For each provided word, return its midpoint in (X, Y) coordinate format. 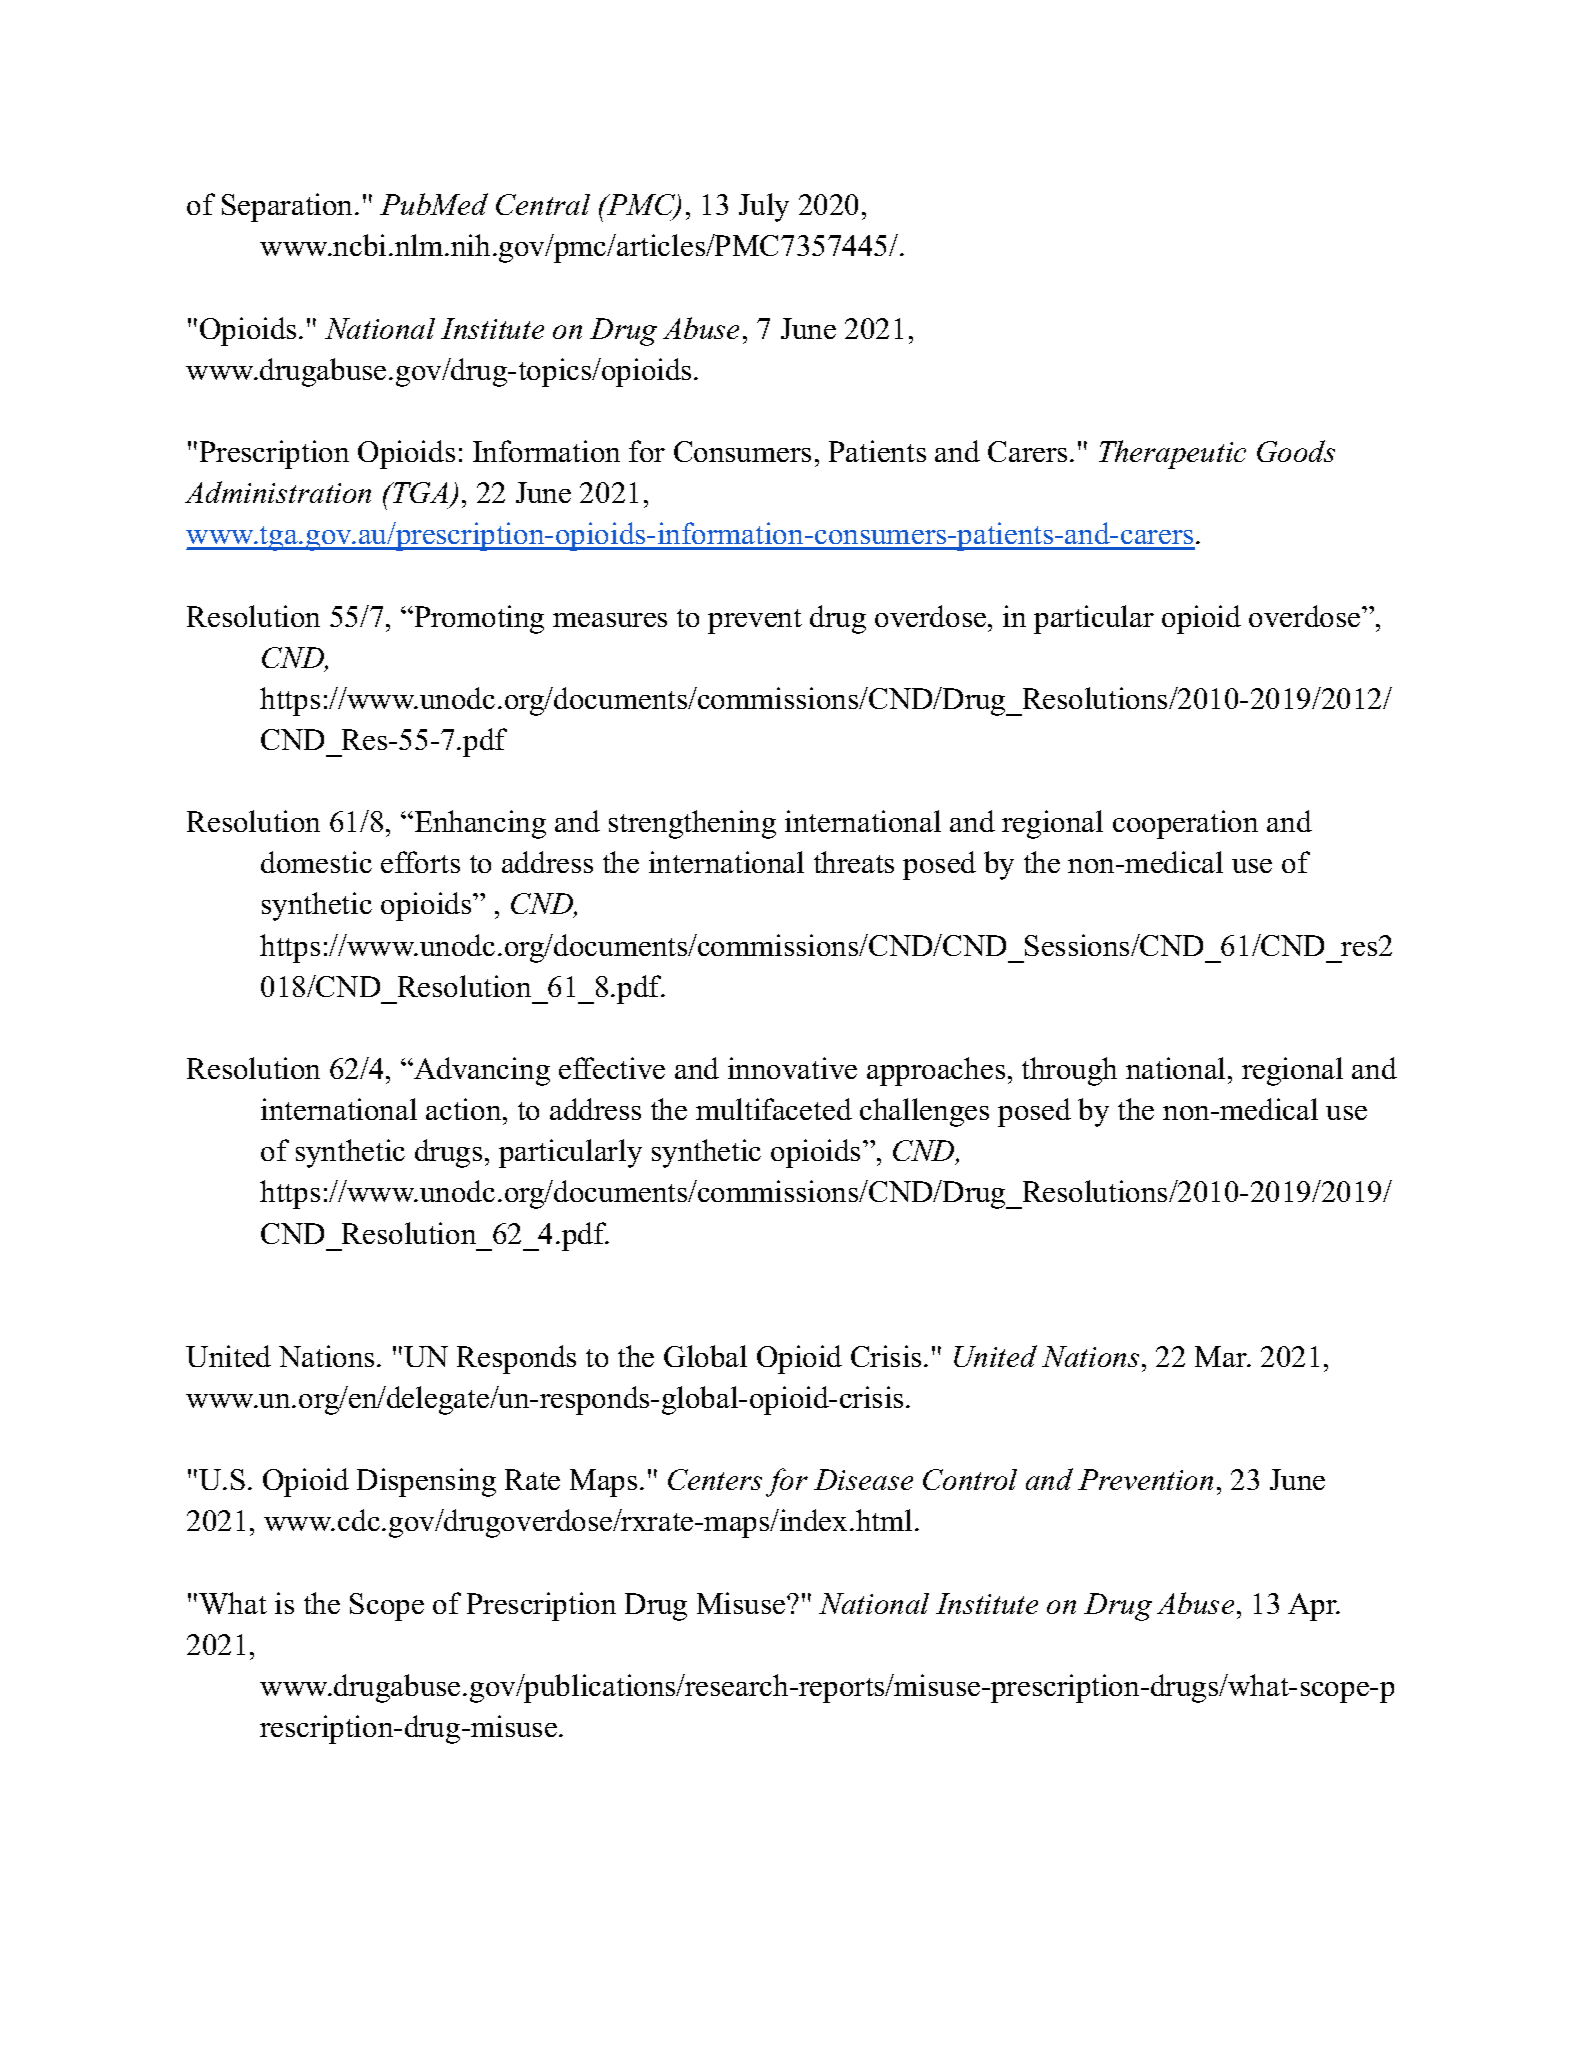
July (764, 207)
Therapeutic (1172, 454)
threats (854, 862)
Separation (289, 207)
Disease (863, 1479)
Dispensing (426, 1482)
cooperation (1185, 824)
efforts (420, 862)
